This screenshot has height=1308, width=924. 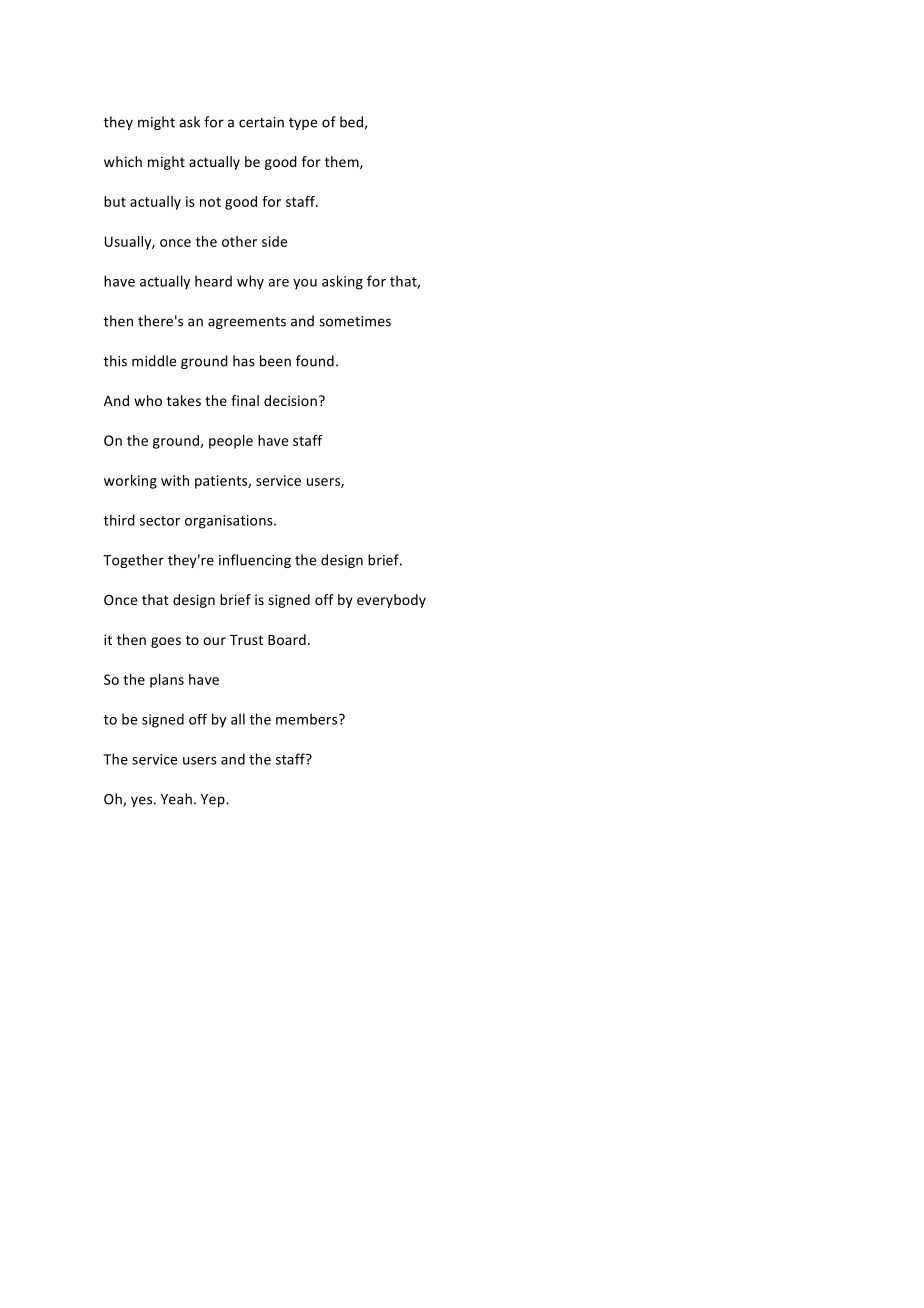 I want to click on Together, so click(x=133, y=561).
